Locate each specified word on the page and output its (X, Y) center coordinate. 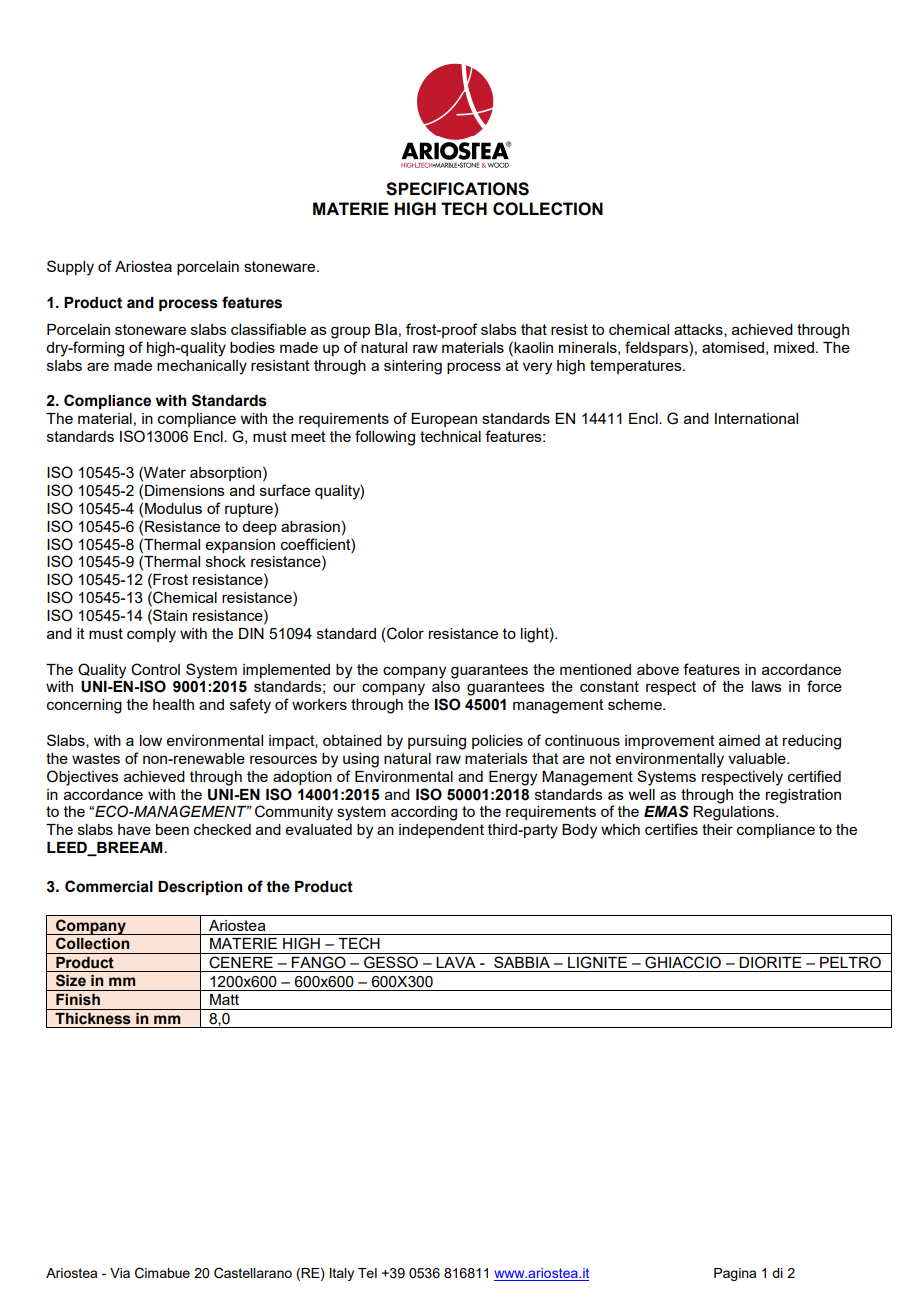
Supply (70, 268)
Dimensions (185, 490)
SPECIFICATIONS (457, 189)
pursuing (437, 742)
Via (120, 1273)
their (717, 829)
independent (441, 831)
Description (200, 888)
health (173, 704)
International (756, 418)
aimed (739, 740)
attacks (699, 330)
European (444, 420)
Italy (342, 1274)
